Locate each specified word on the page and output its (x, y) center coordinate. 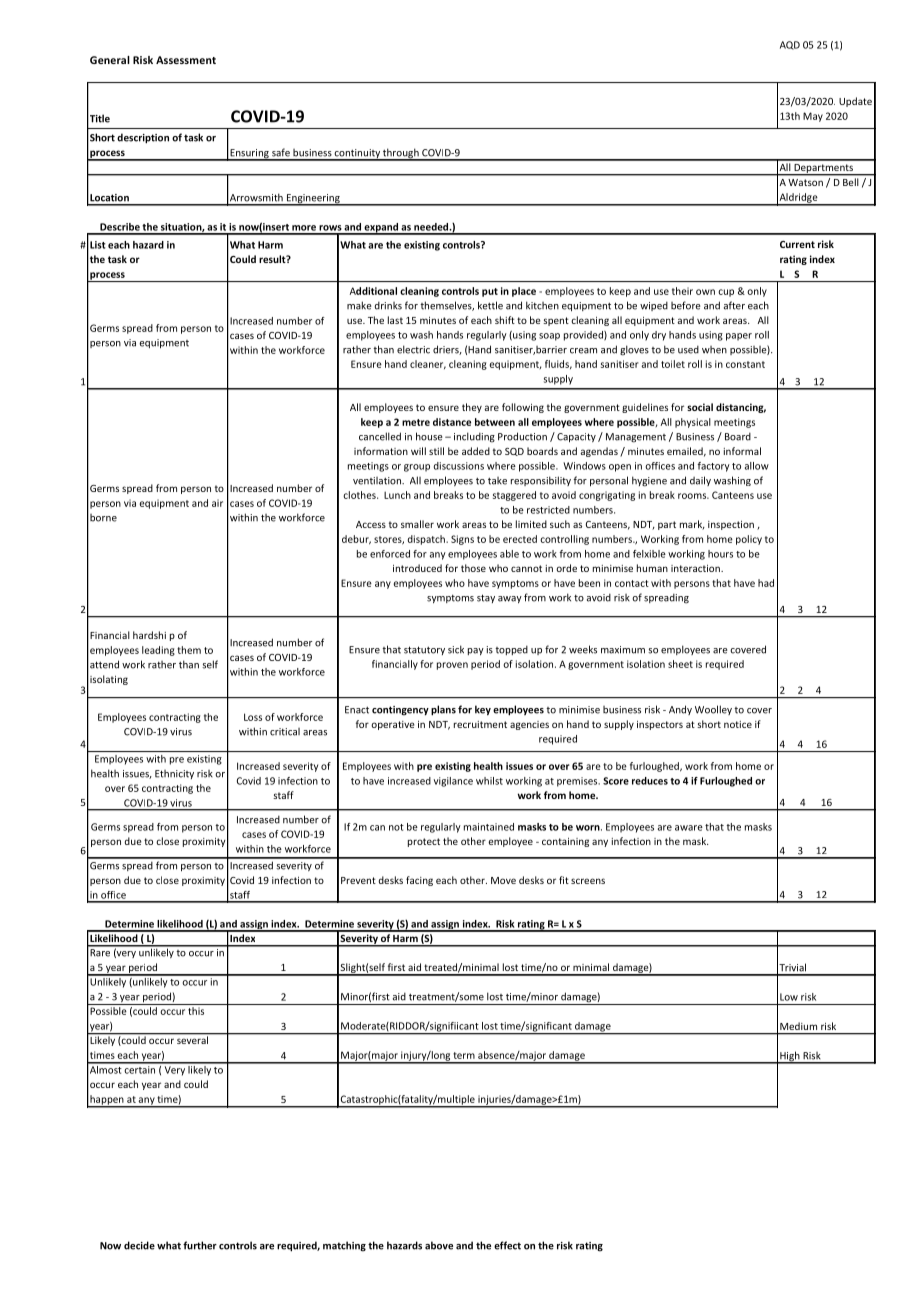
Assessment (186, 60)
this (196, 1011)
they (472, 408)
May (813, 117)
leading (158, 651)
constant (745, 364)
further (200, 1245)
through (401, 154)
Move (503, 880)
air (217, 503)
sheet (680, 664)
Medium (798, 1026)
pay (476, 651)
